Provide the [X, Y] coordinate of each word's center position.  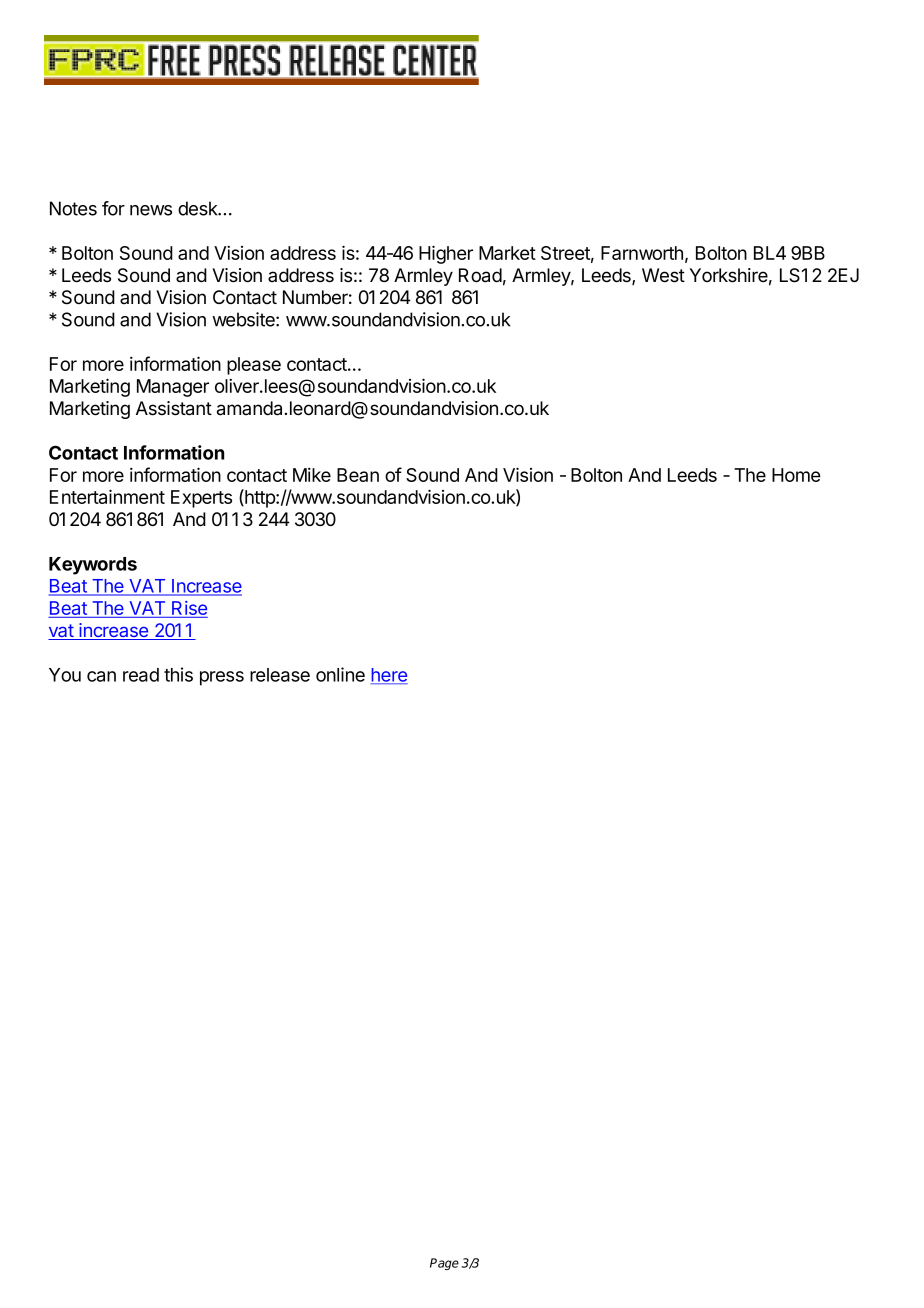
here [389, 676]
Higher [446, 254]
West [663, 275]
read [141, 675]
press [222, 678]
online [340, 674]
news [151, 210]
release [280, 675]
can [101, 676]
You [65, 675]
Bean [358, 475]
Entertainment [107, 496]
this [178, 674]
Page [444, 1264]
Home [796, 475]
